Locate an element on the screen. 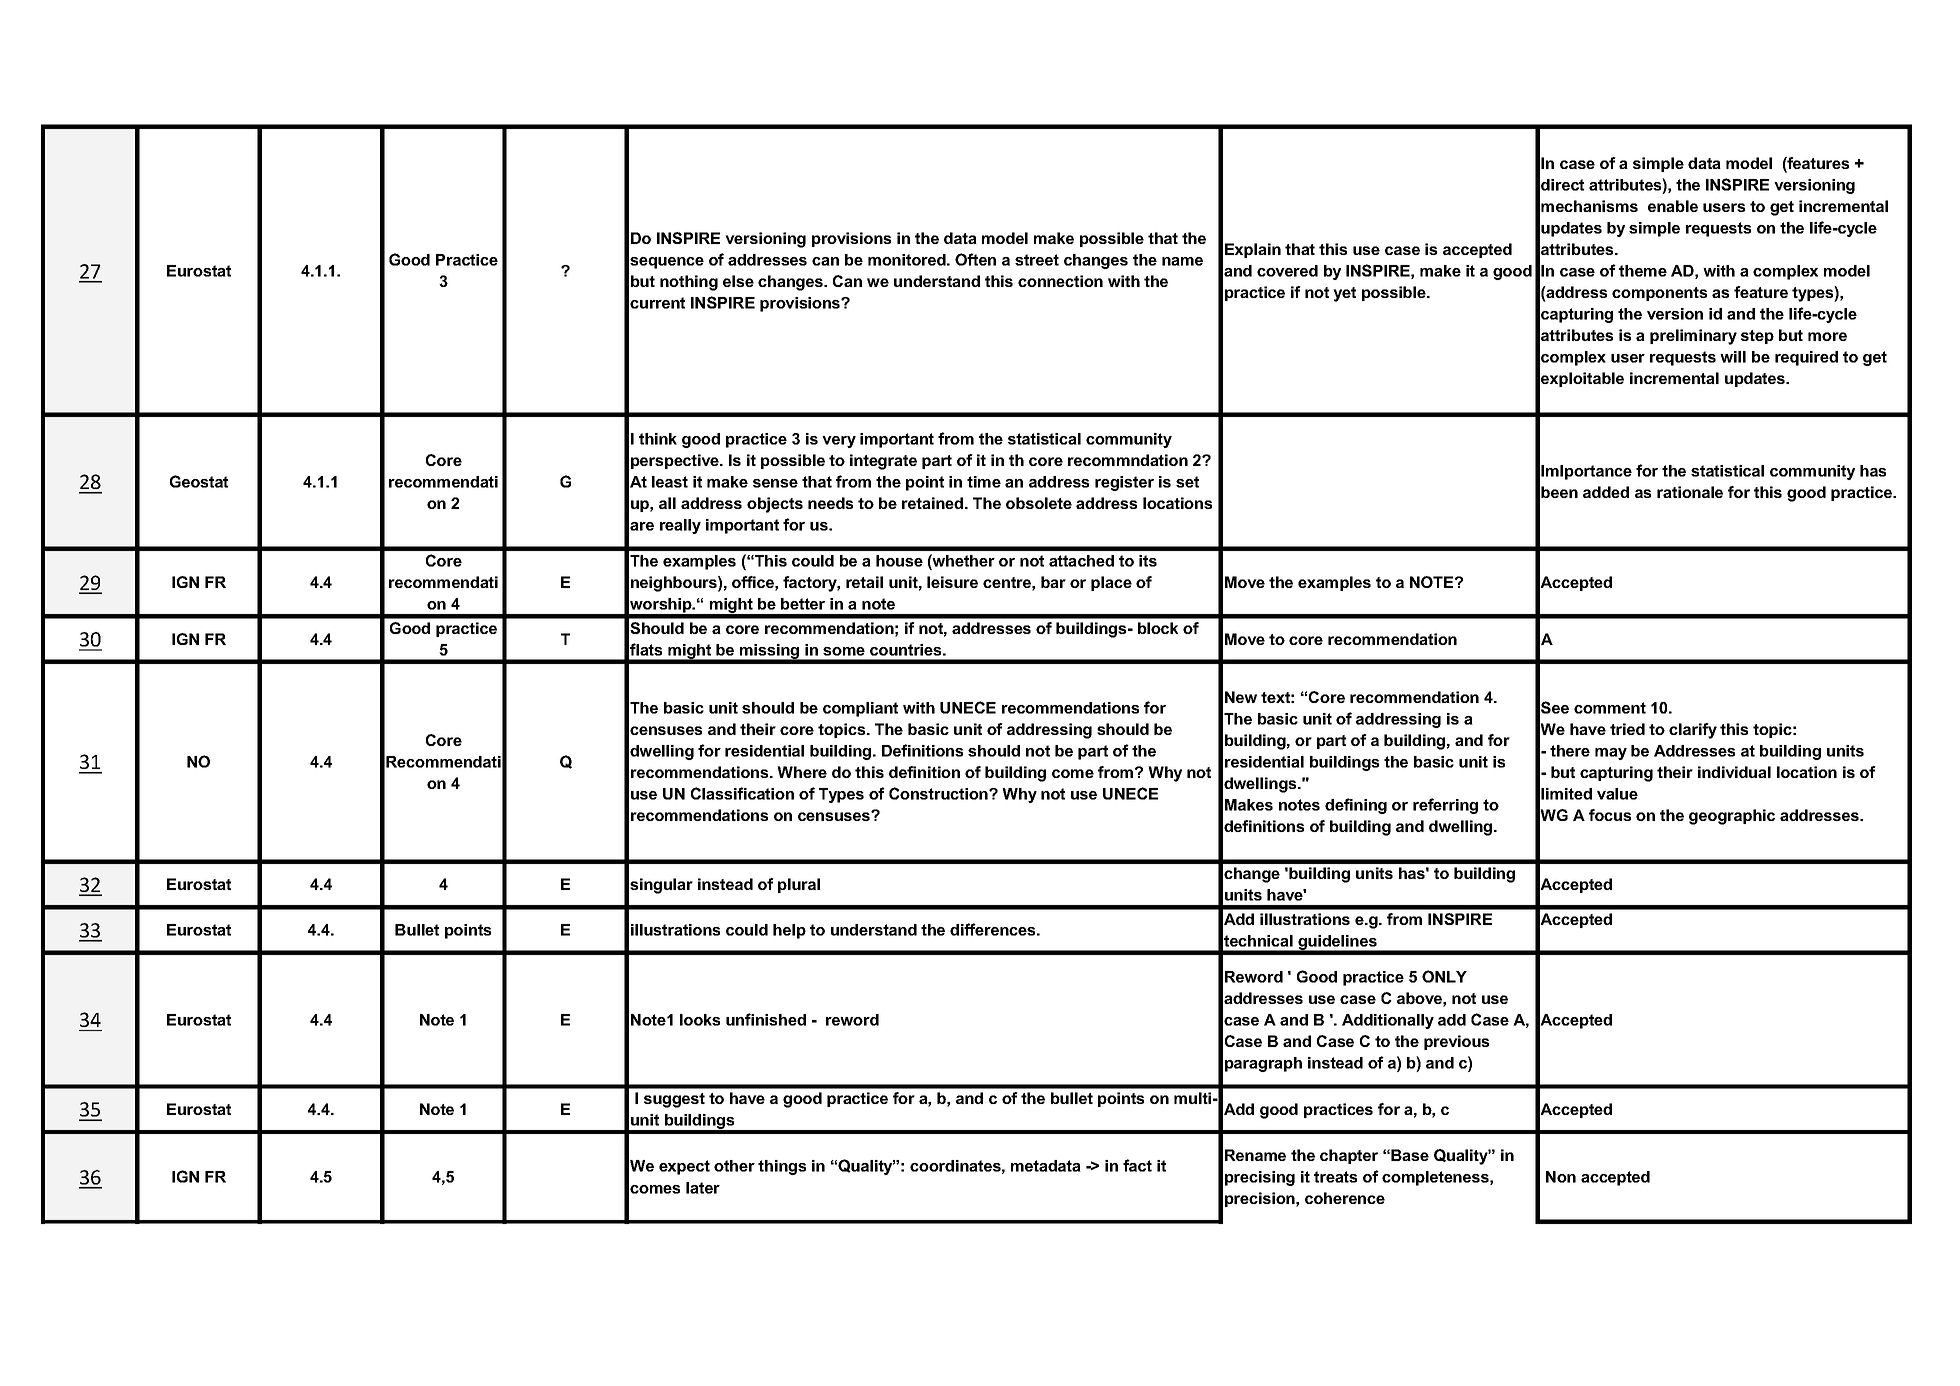 Image resolution: width=1960 pixels, height=1386 pixels. clarify is located at coordinates (1693, 731).
